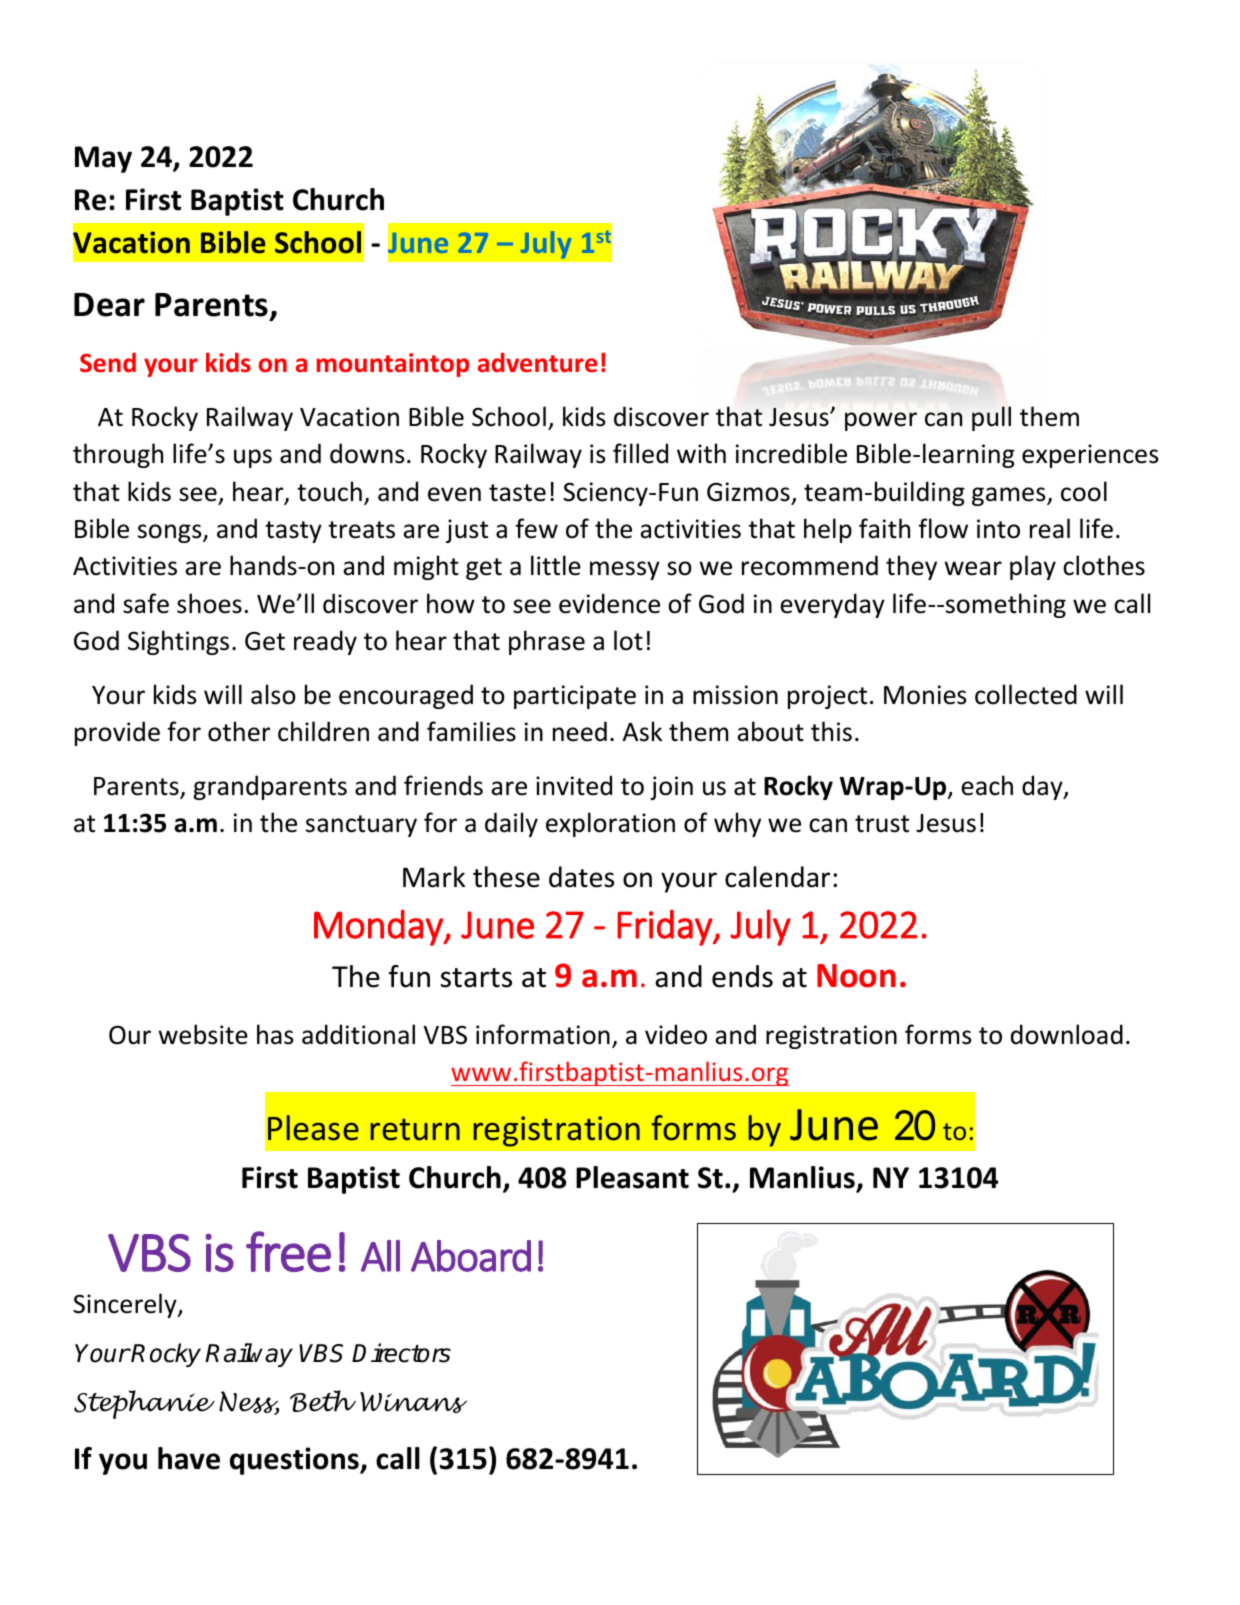  I want to click on download, so click(1067, 1034).
